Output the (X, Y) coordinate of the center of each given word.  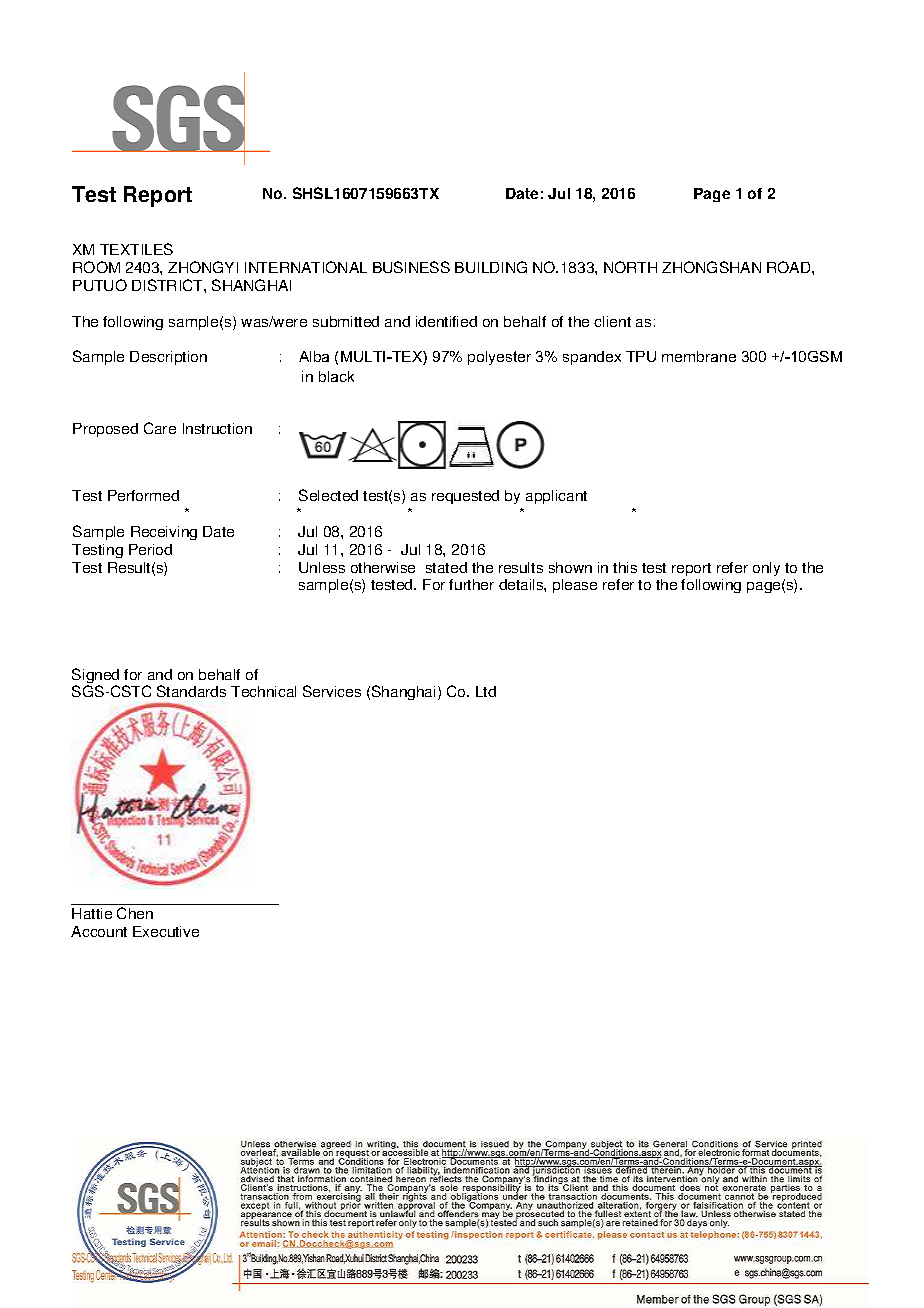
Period (150, 549)
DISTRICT (168, 285)
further (471, 584)
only (766, 569)
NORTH (630, 267)
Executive (166, 931)
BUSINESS (411, 267)
